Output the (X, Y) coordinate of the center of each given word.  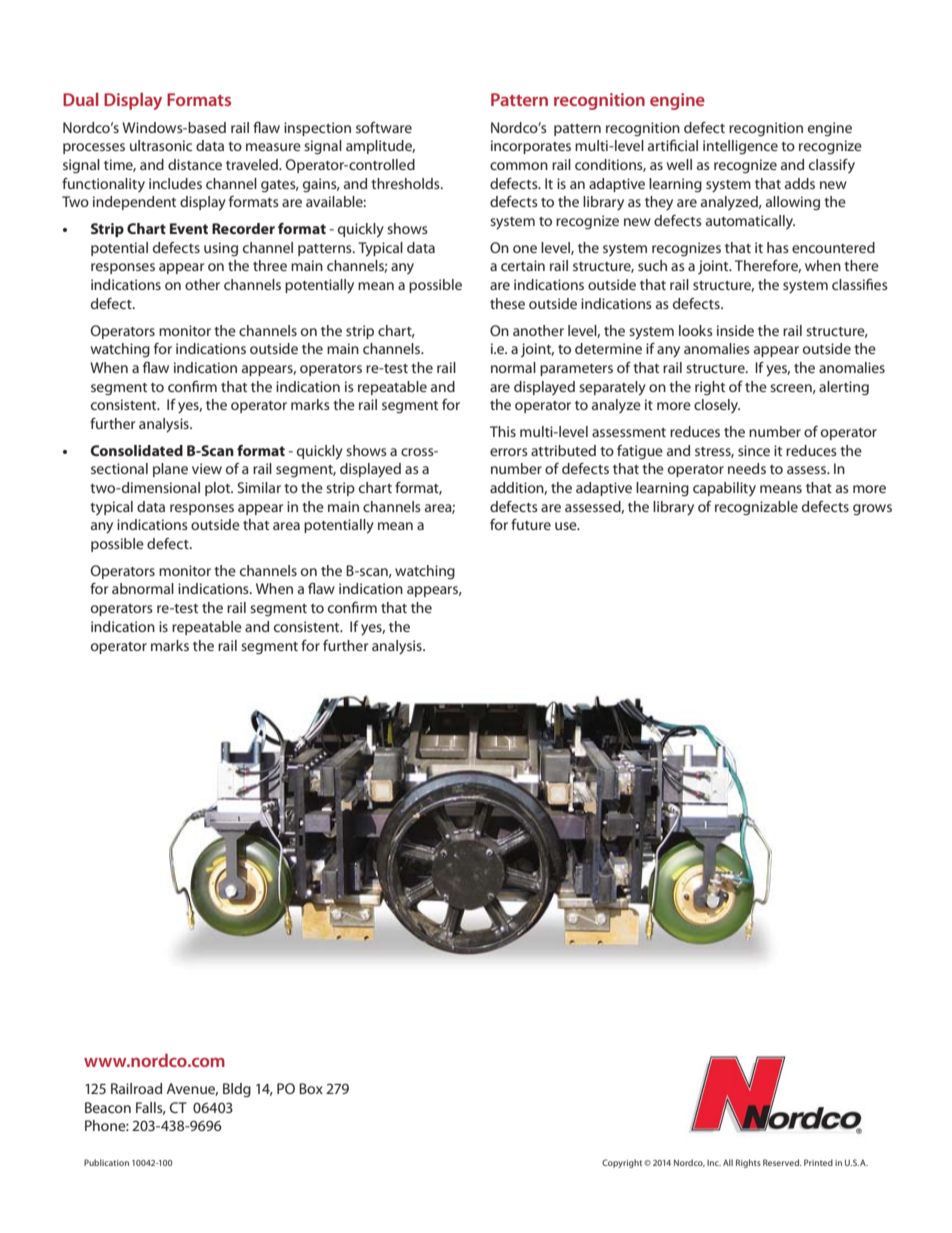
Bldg (237, 1090)
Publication (106, 1162)
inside (735, 330)
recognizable (756, 508)
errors (509, 452)
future (531, 524)
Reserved (782, 1162)
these (507, 303)
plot (219, 489)
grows (872, 510)
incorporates (531, 147)
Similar (259, 487)
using (221, 249)
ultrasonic (161, 145)
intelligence (740, 147)
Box (311, 1088)
